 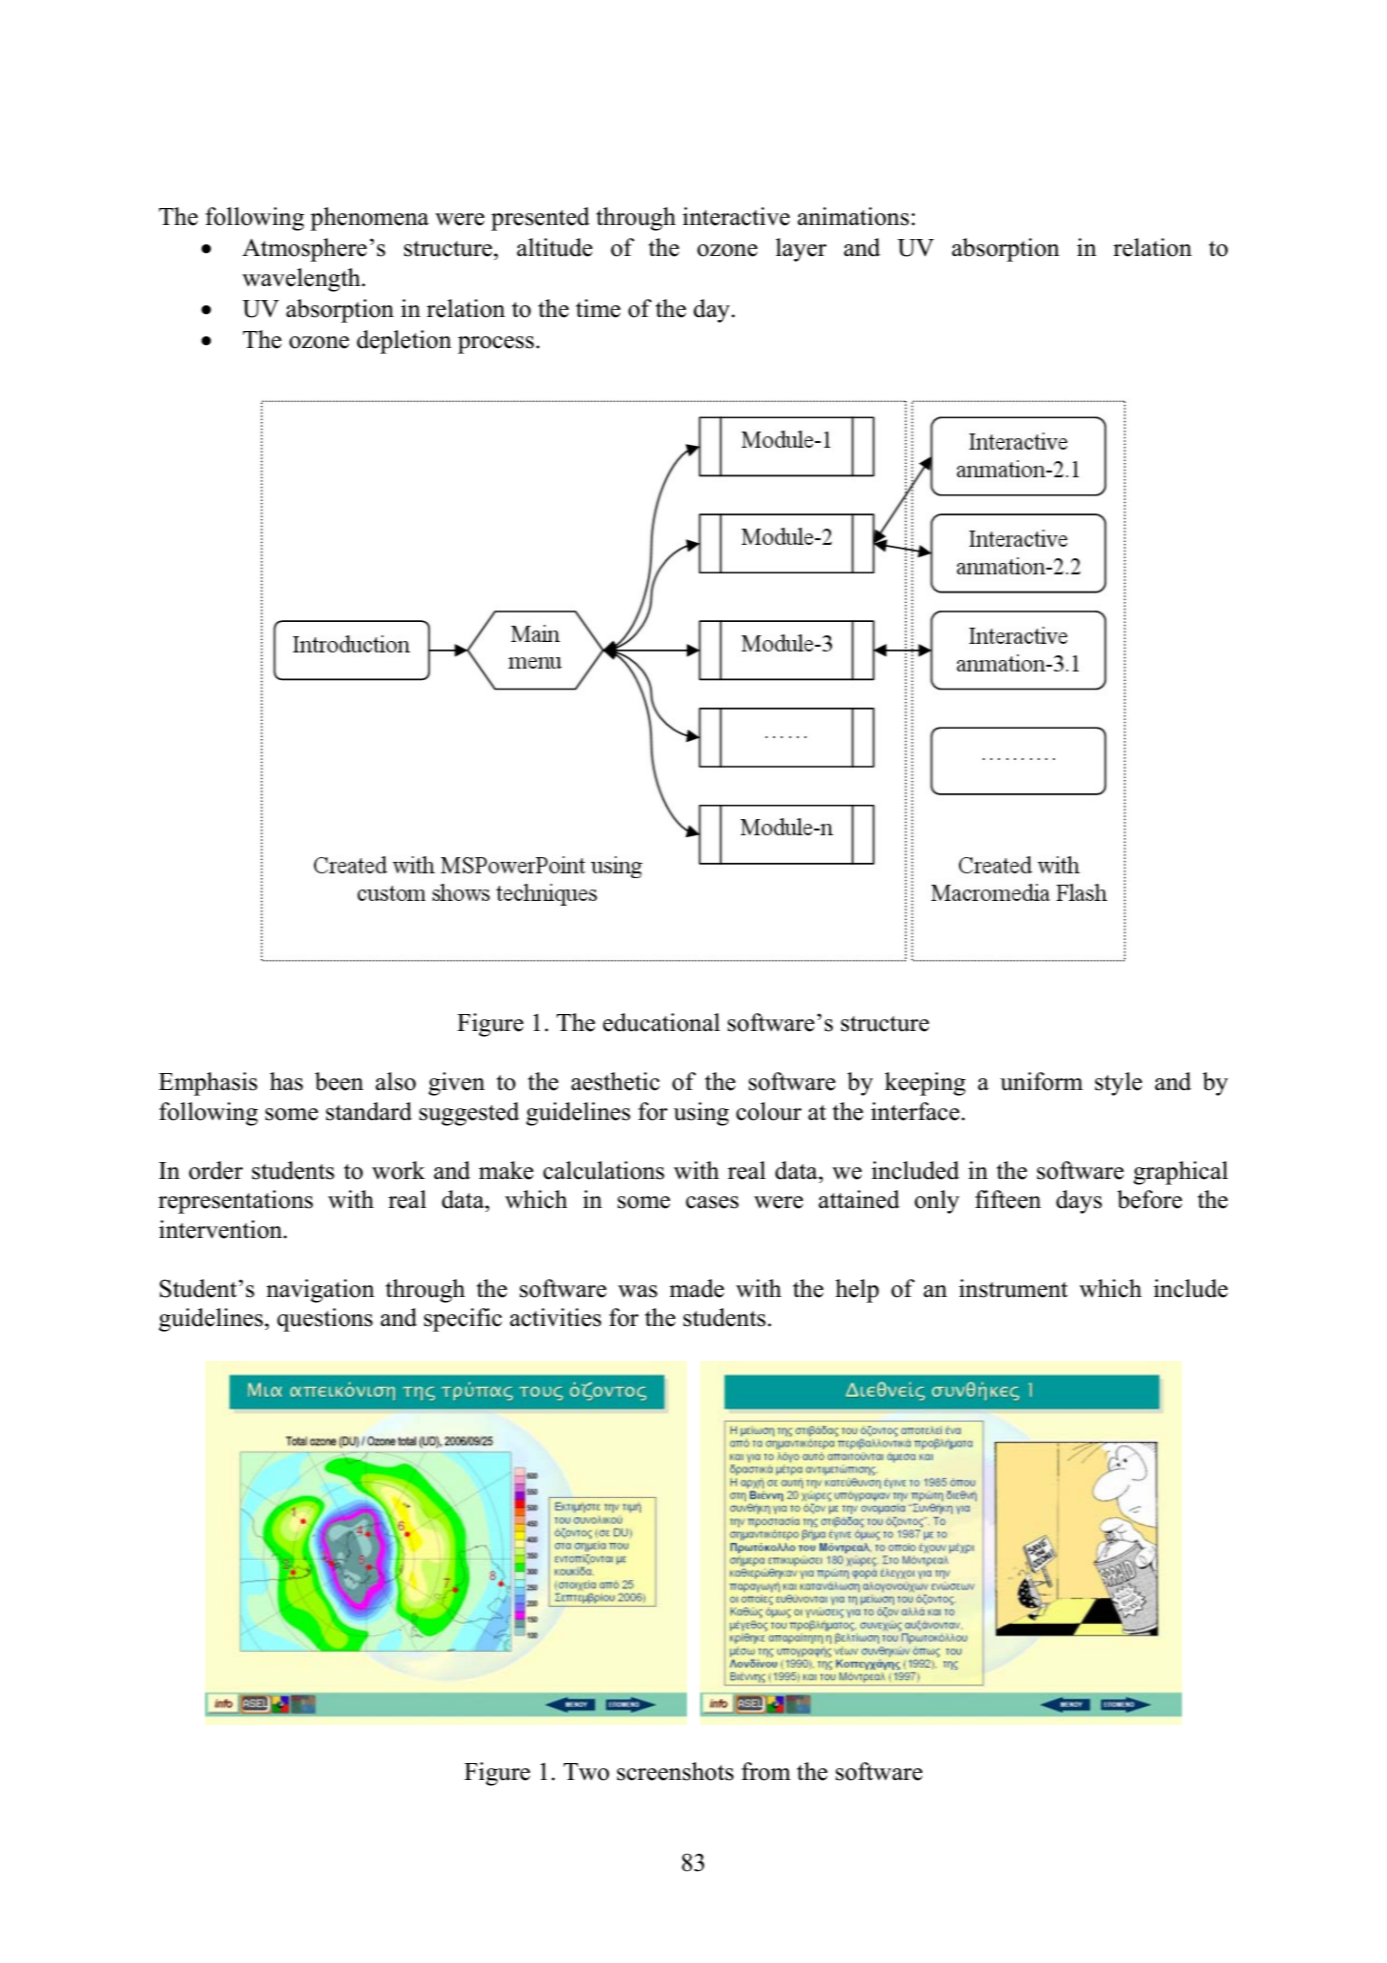 I want to click on process, so click(x=496, y=345).
